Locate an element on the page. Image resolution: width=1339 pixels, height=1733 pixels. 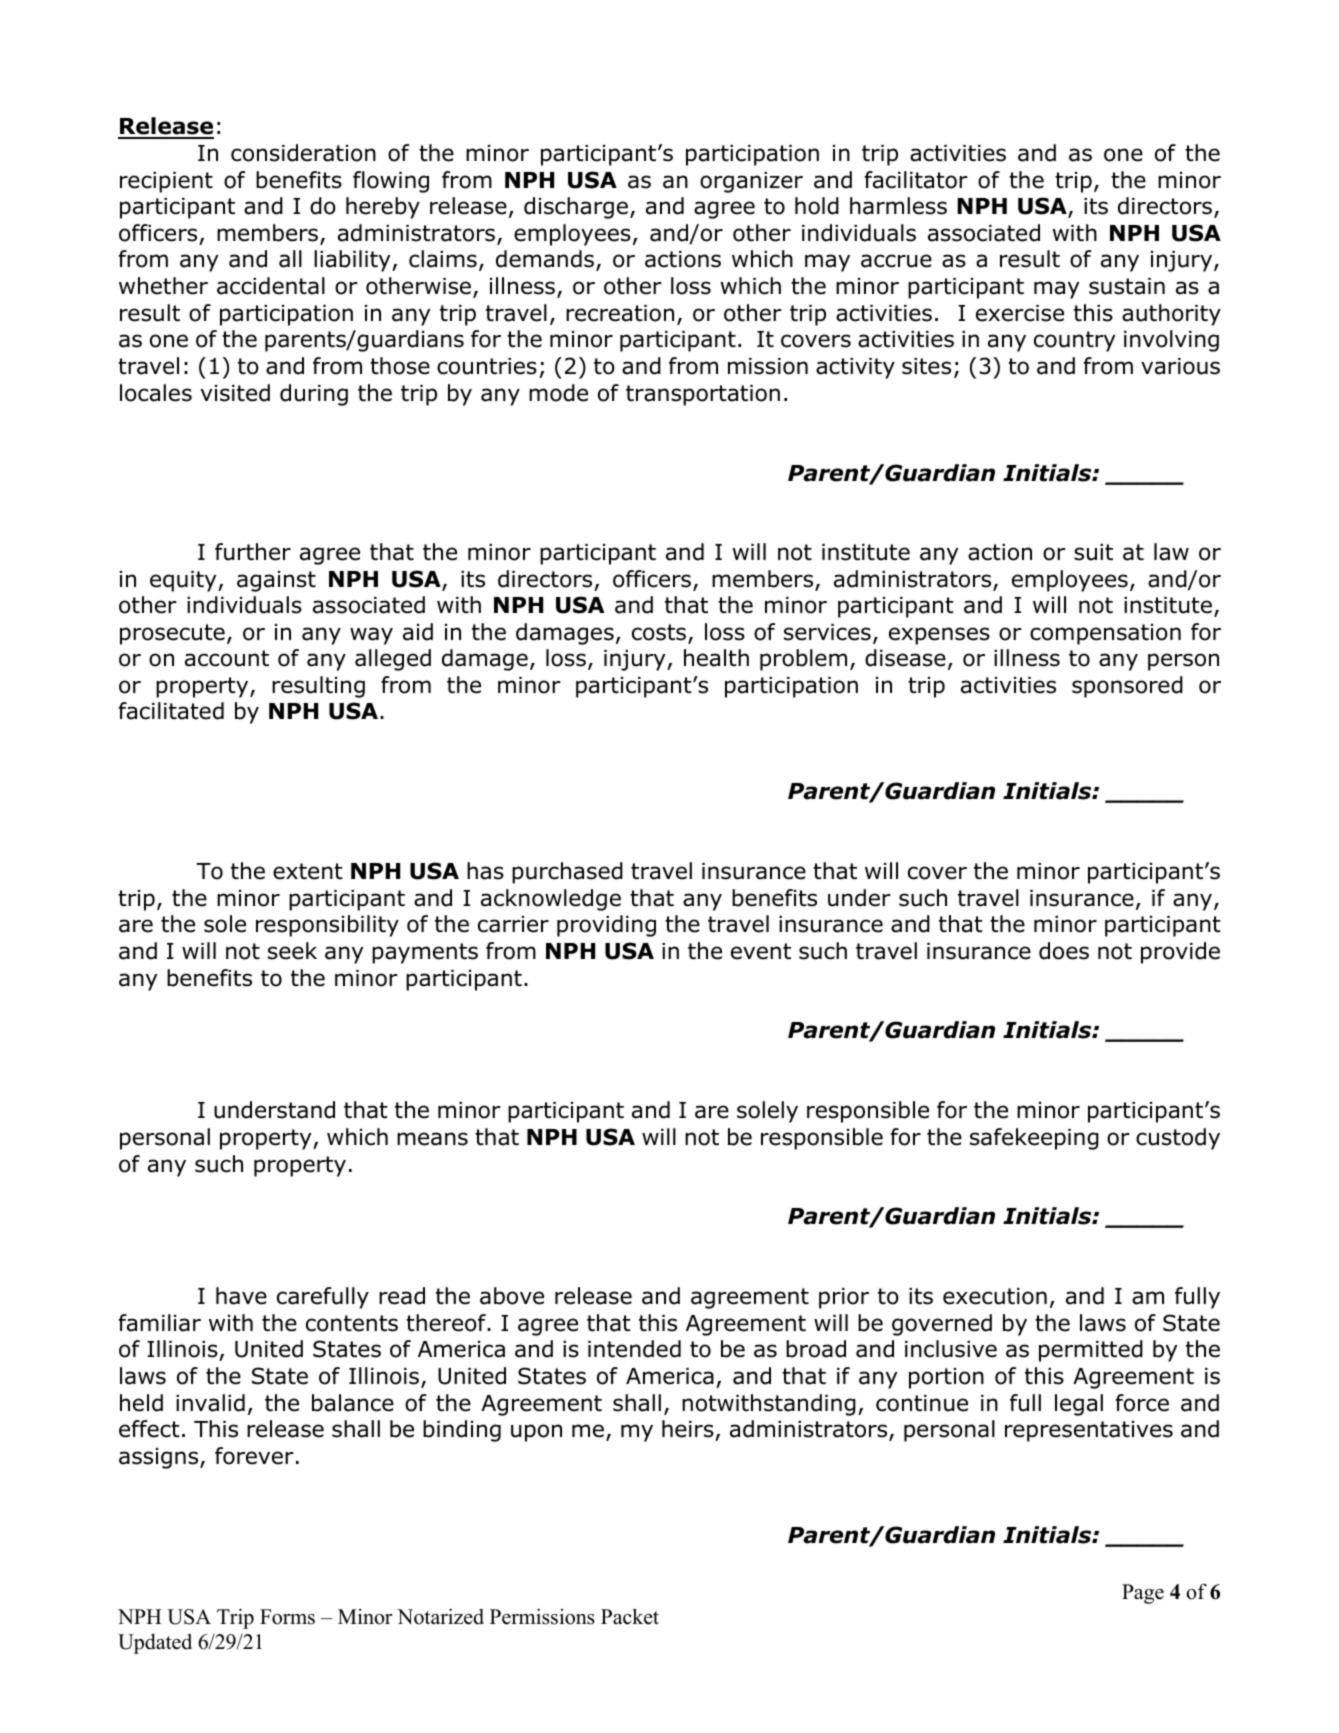
further is located at coordinates (253, 552).
